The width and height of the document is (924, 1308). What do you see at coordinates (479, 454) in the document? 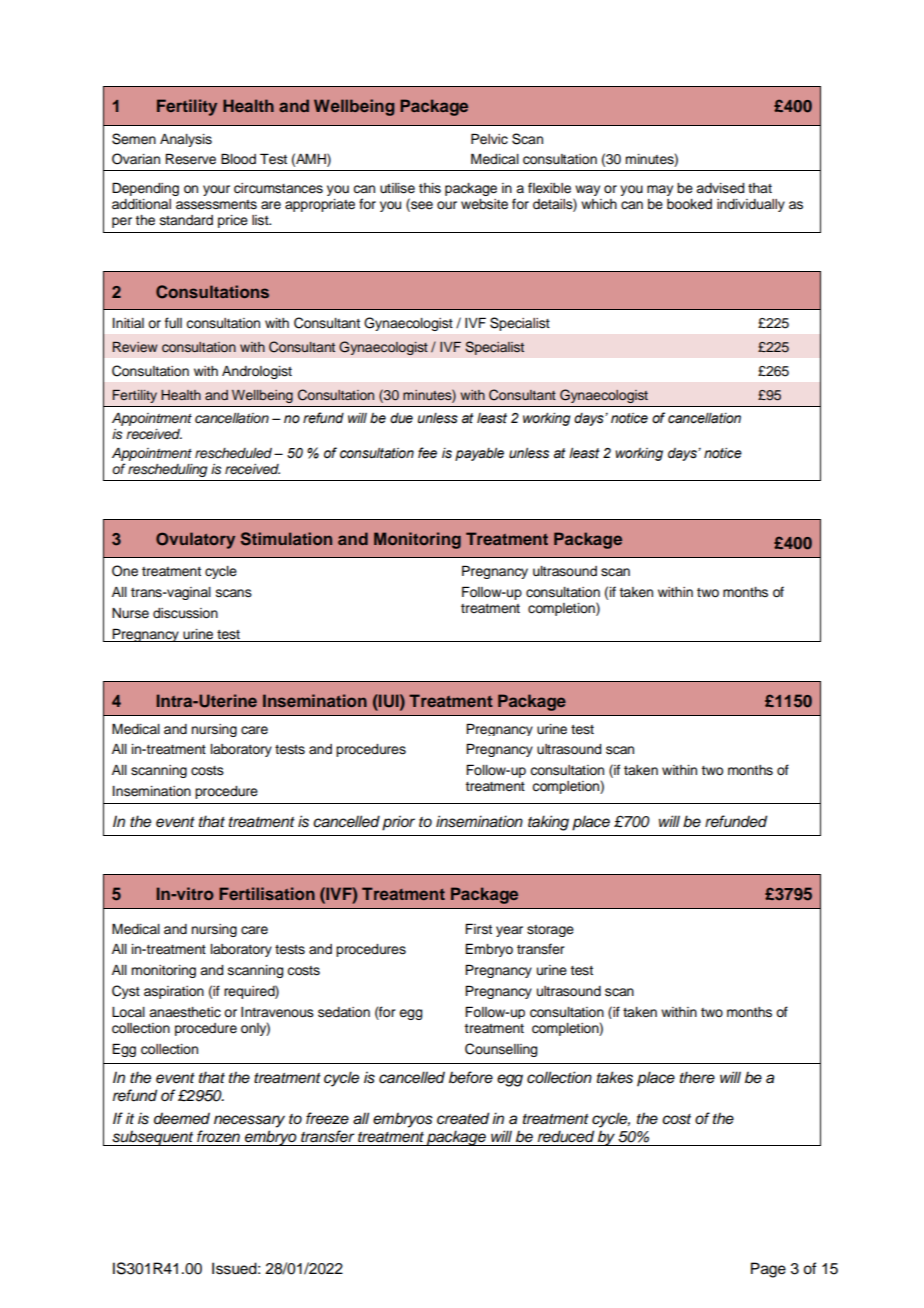
I see `payable` at bounding box center [479, 454].
